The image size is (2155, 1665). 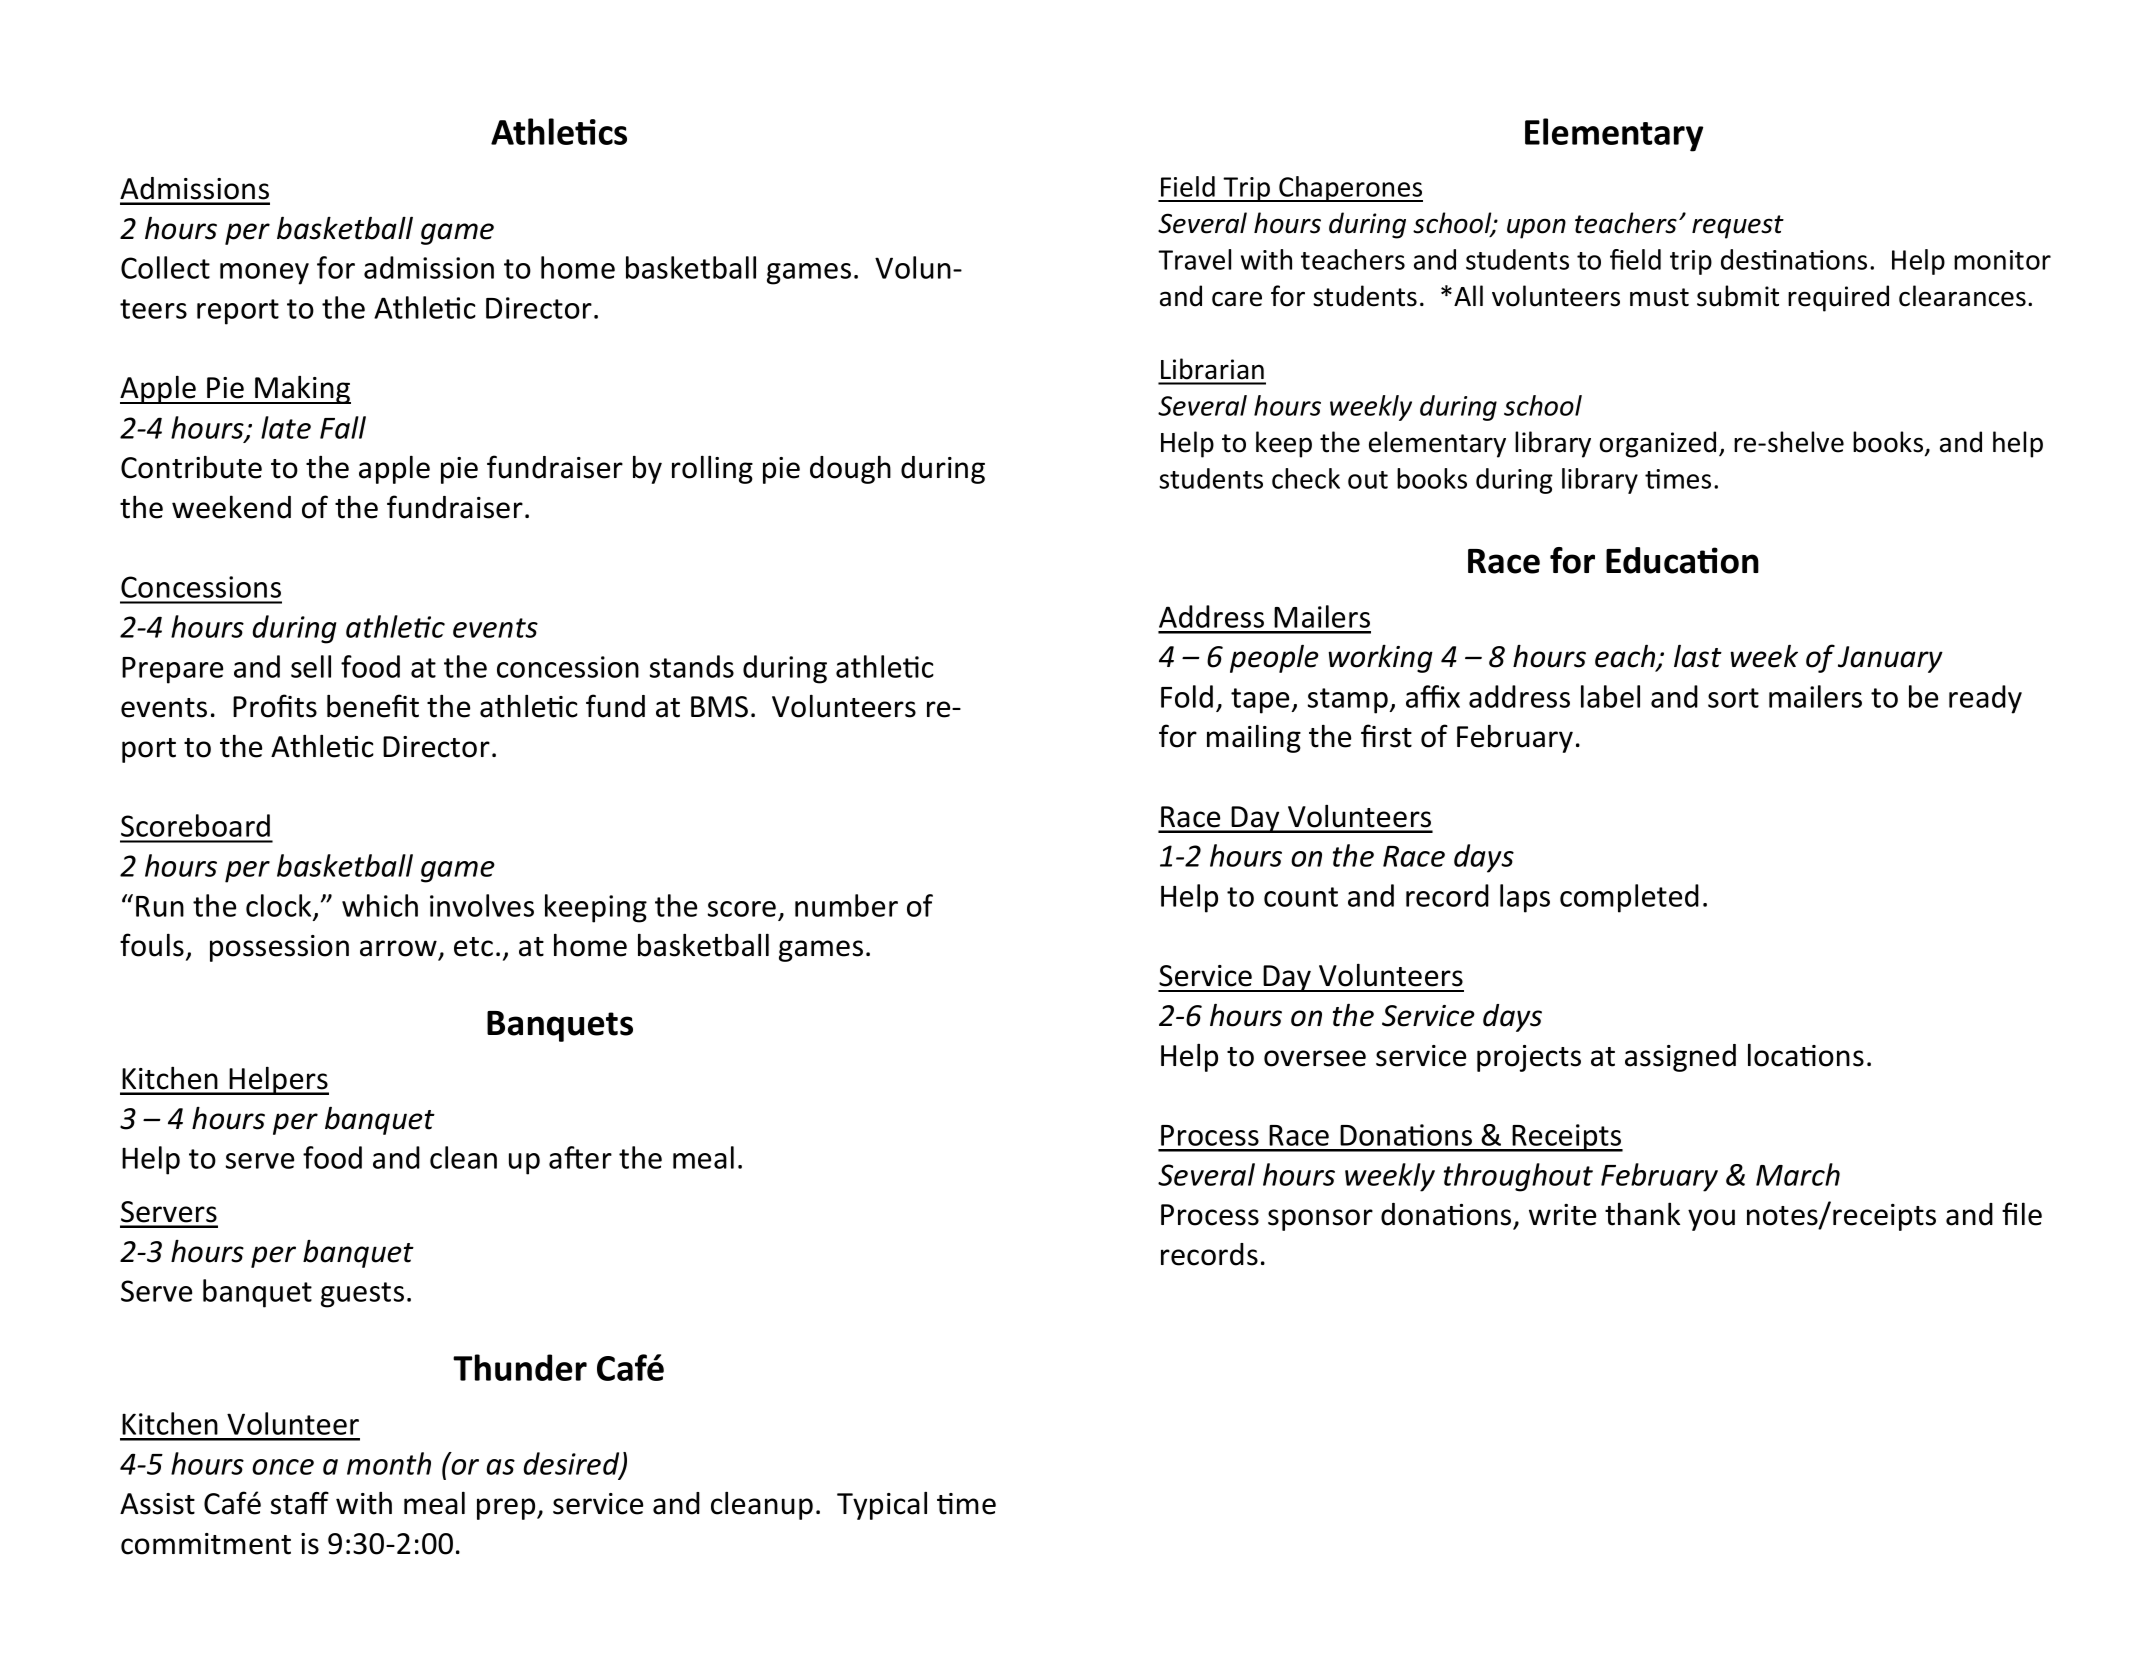 I want to click on after, so click(x=580, y=1157).
